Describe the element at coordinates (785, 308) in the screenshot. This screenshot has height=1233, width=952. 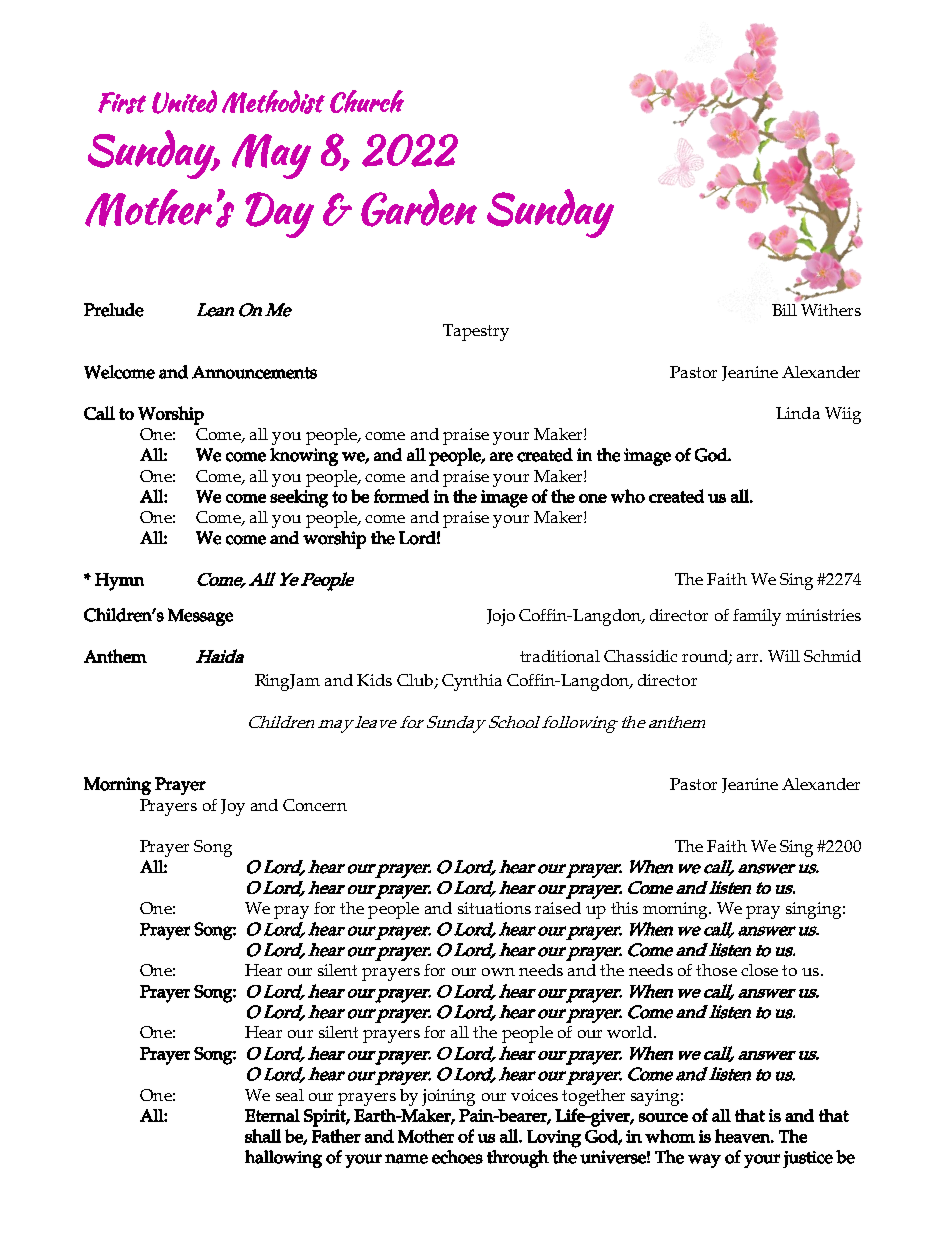
I see `Bill` at that location.
